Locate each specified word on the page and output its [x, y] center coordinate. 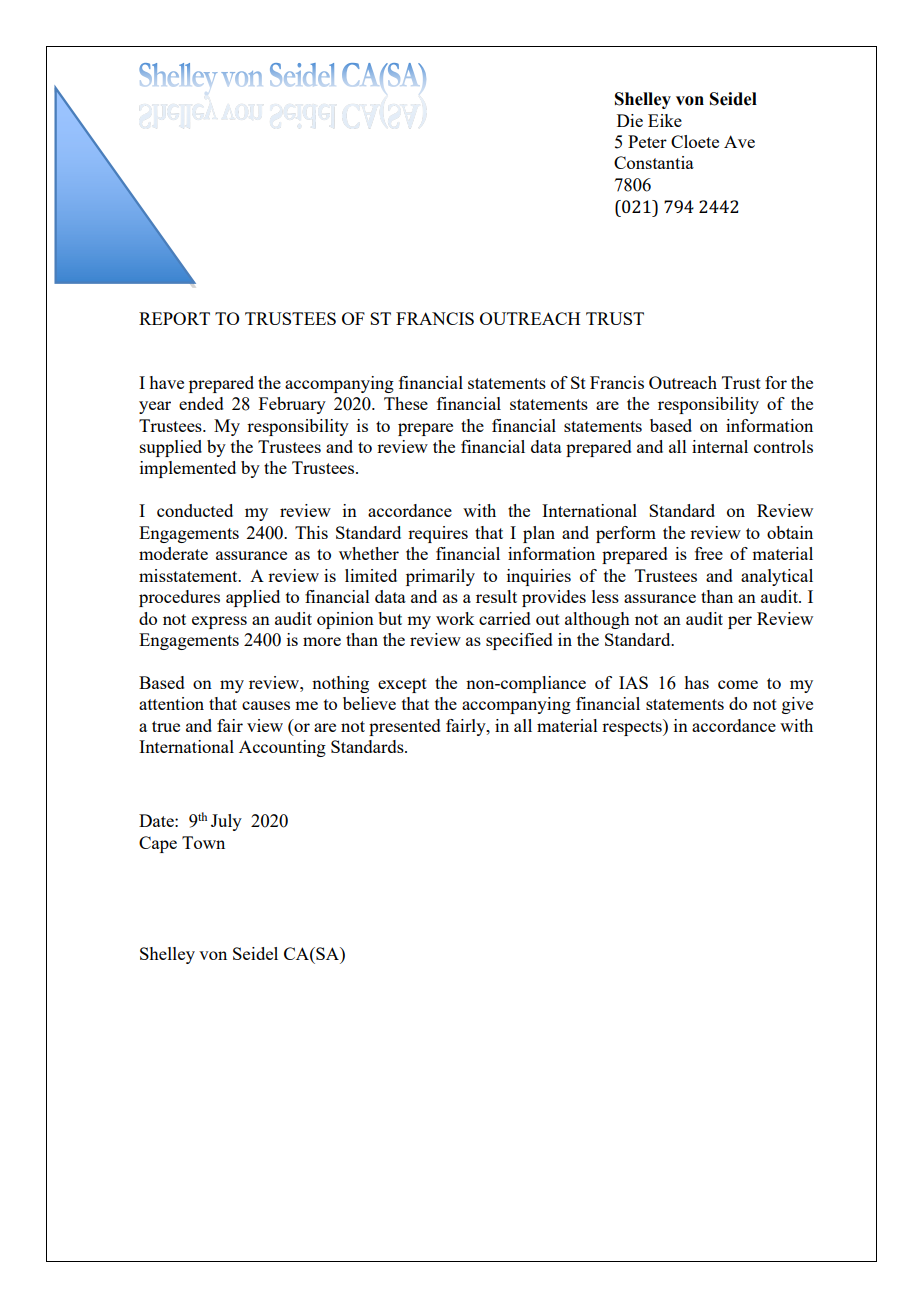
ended [201, 403]
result [496, 596]
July [226, 822]
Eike [665, 120]
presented [405, 727]
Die [630, 120]
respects [633, 727]
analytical [777, 577]
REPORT [174, 318]
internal [720, 446]
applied [253, 598]
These [406, 403]
